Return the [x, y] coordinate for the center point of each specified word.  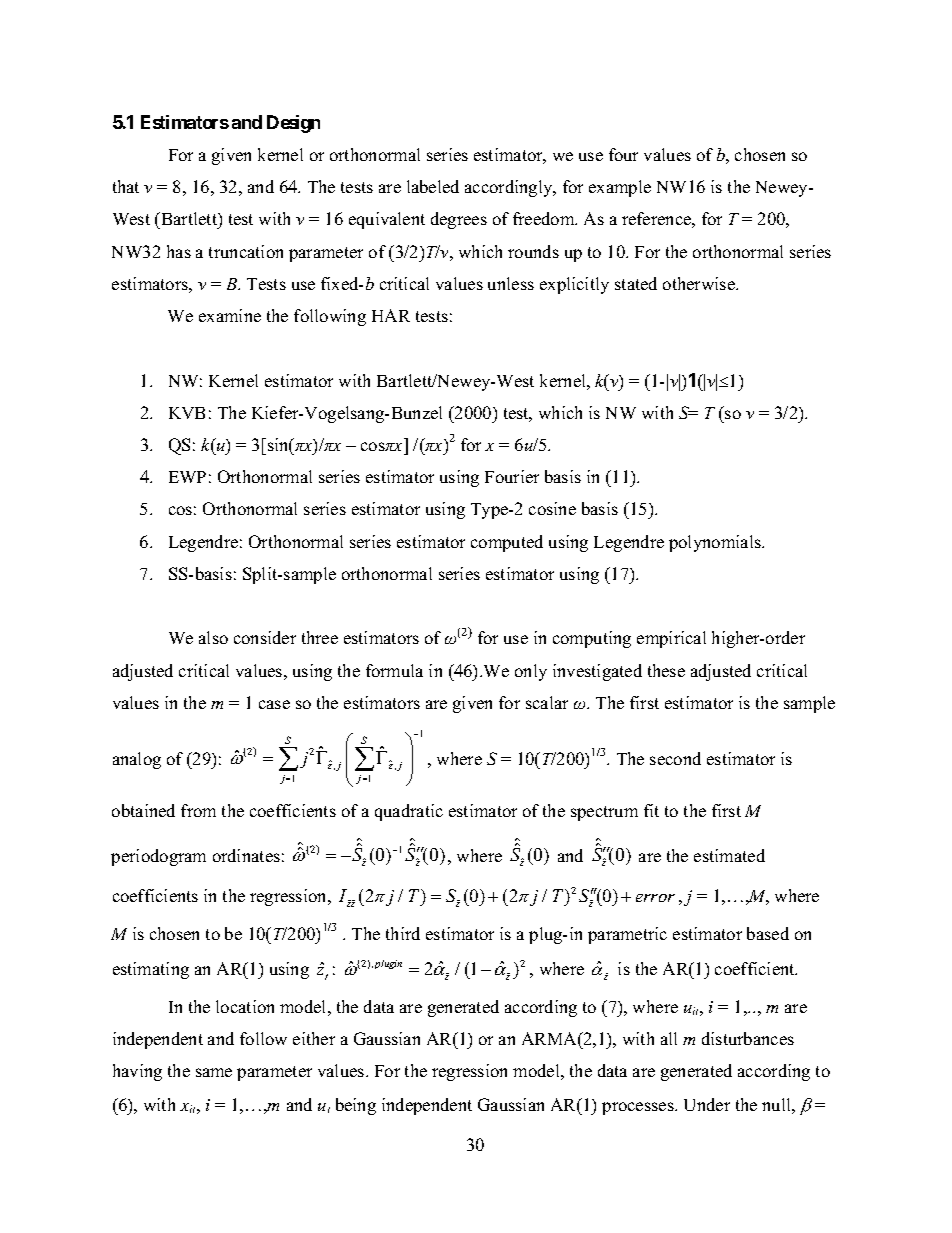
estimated [729, 855]
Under [707, 1104]
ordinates [246, 855]
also [213, 637]
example [620, 188]
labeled [433, 186]
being [356, 1106]
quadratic [409, 812]
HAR [391, 315]
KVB [187, 413]
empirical [671, 639]
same [214, 1072]
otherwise [700, 283]
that [126, 186]
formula [394, 670]
